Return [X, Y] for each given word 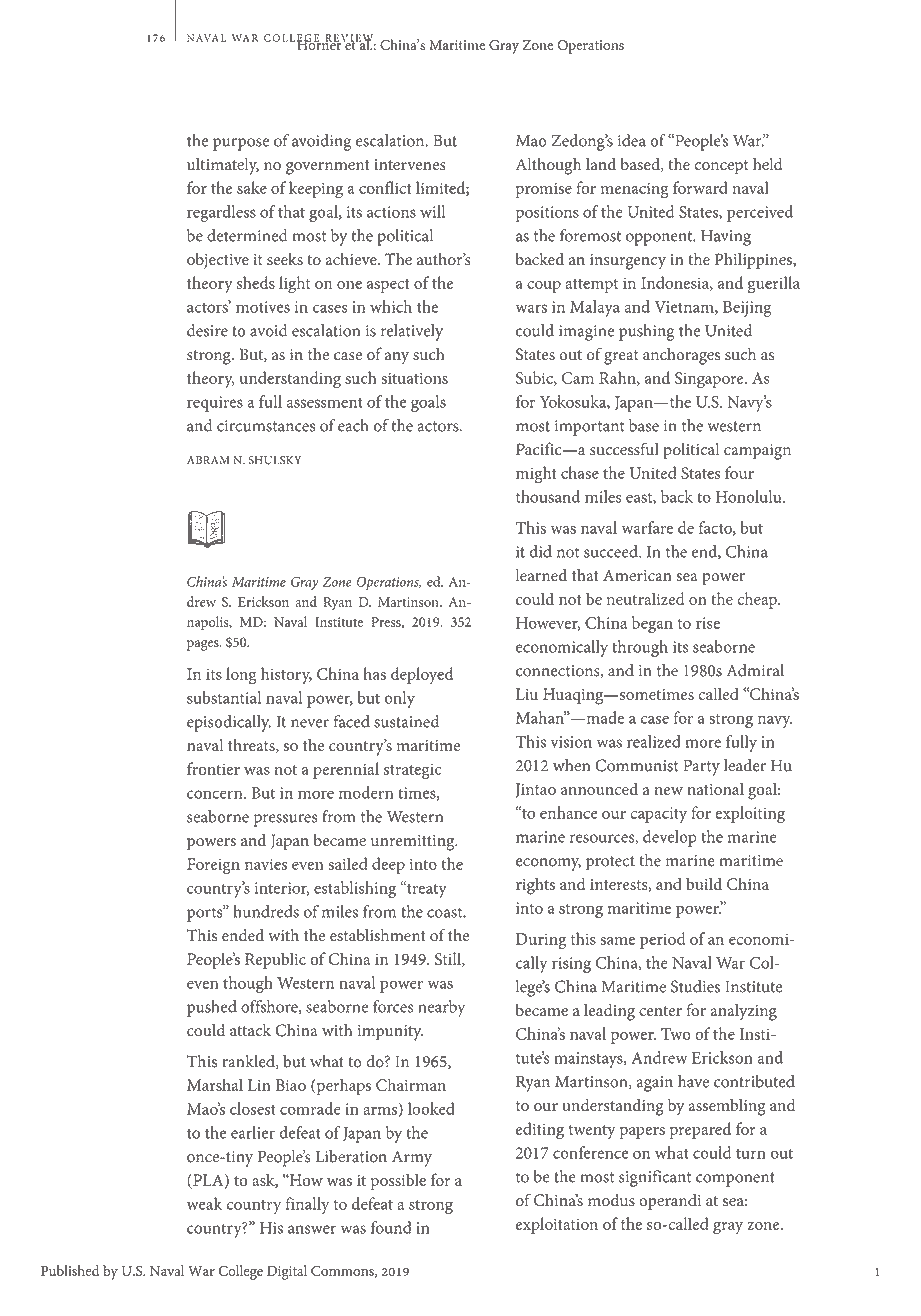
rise [708, 623]
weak [204, 1203]
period [662, 940]
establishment [378, 935]
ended [243, 935]
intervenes [410, 165]
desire [207, 330]
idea [632, 140]
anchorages [681, 356]
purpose [241, 144]
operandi [670, 1202]
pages [204, 645]
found [391, 1227]
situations [414, 378]
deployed [422, 675]
